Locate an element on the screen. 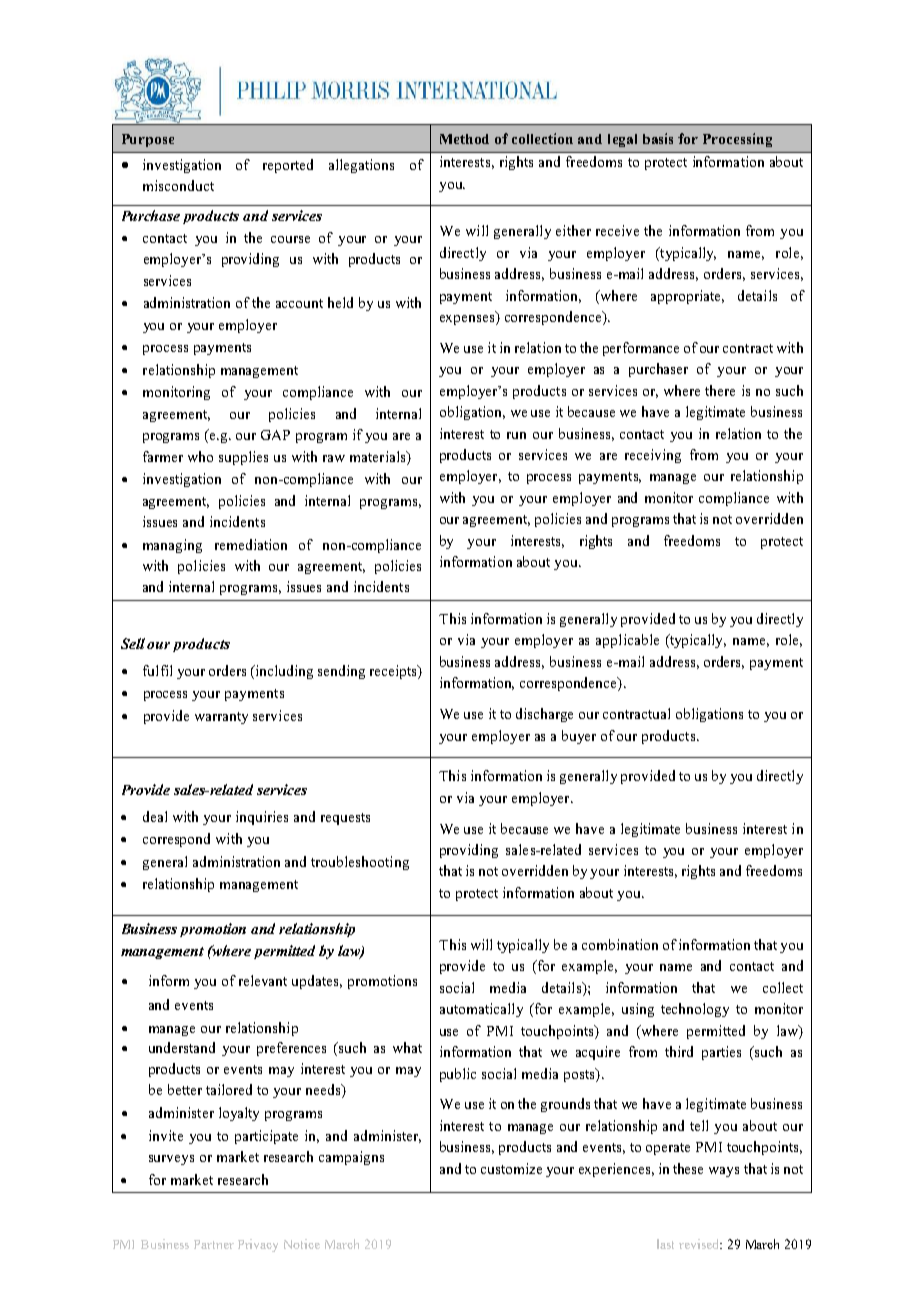 This screenshot has height=1308, width=924. Partner is located at coordinates (214, 1244).
